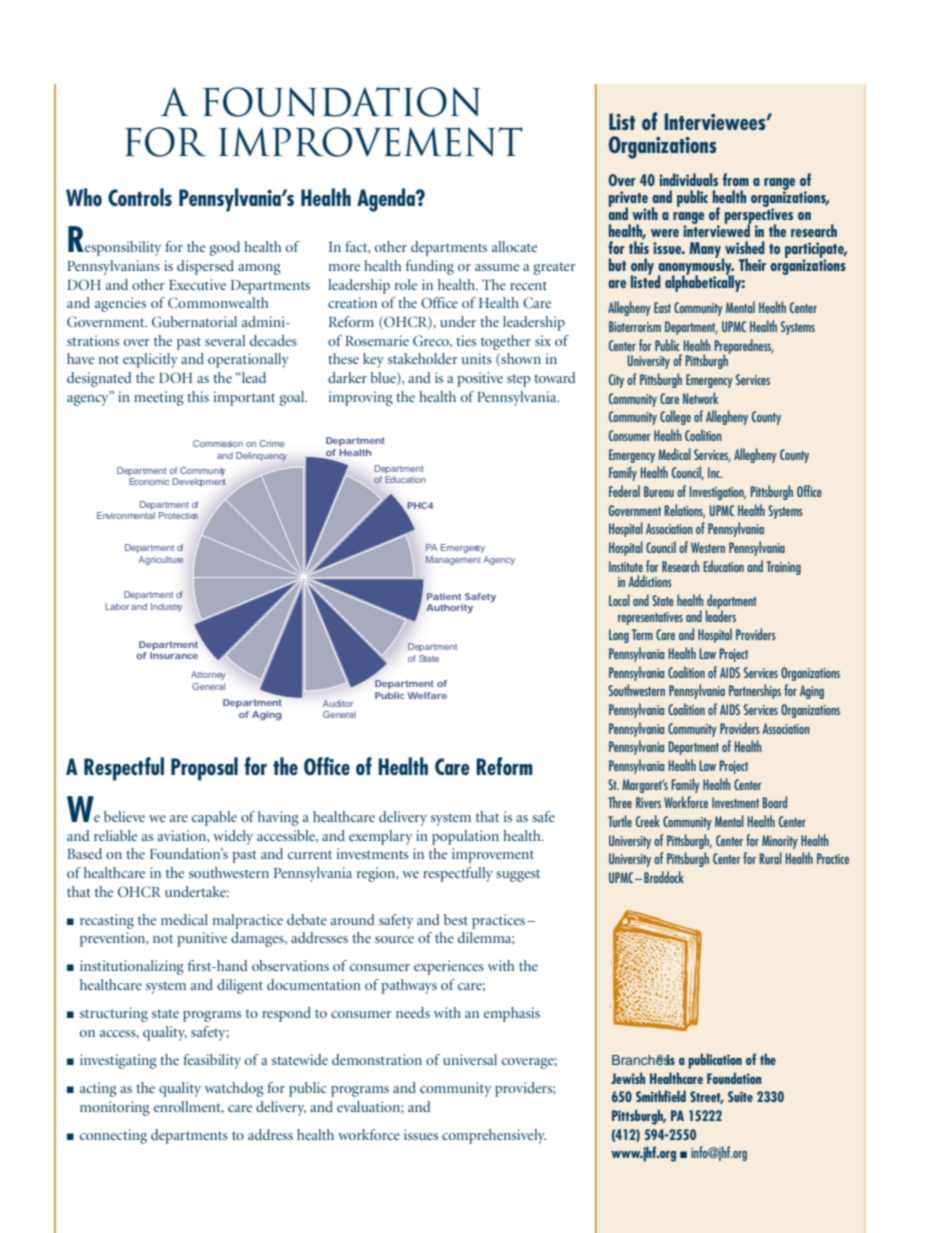  I want to click on Suite, so click(740, 1096).
